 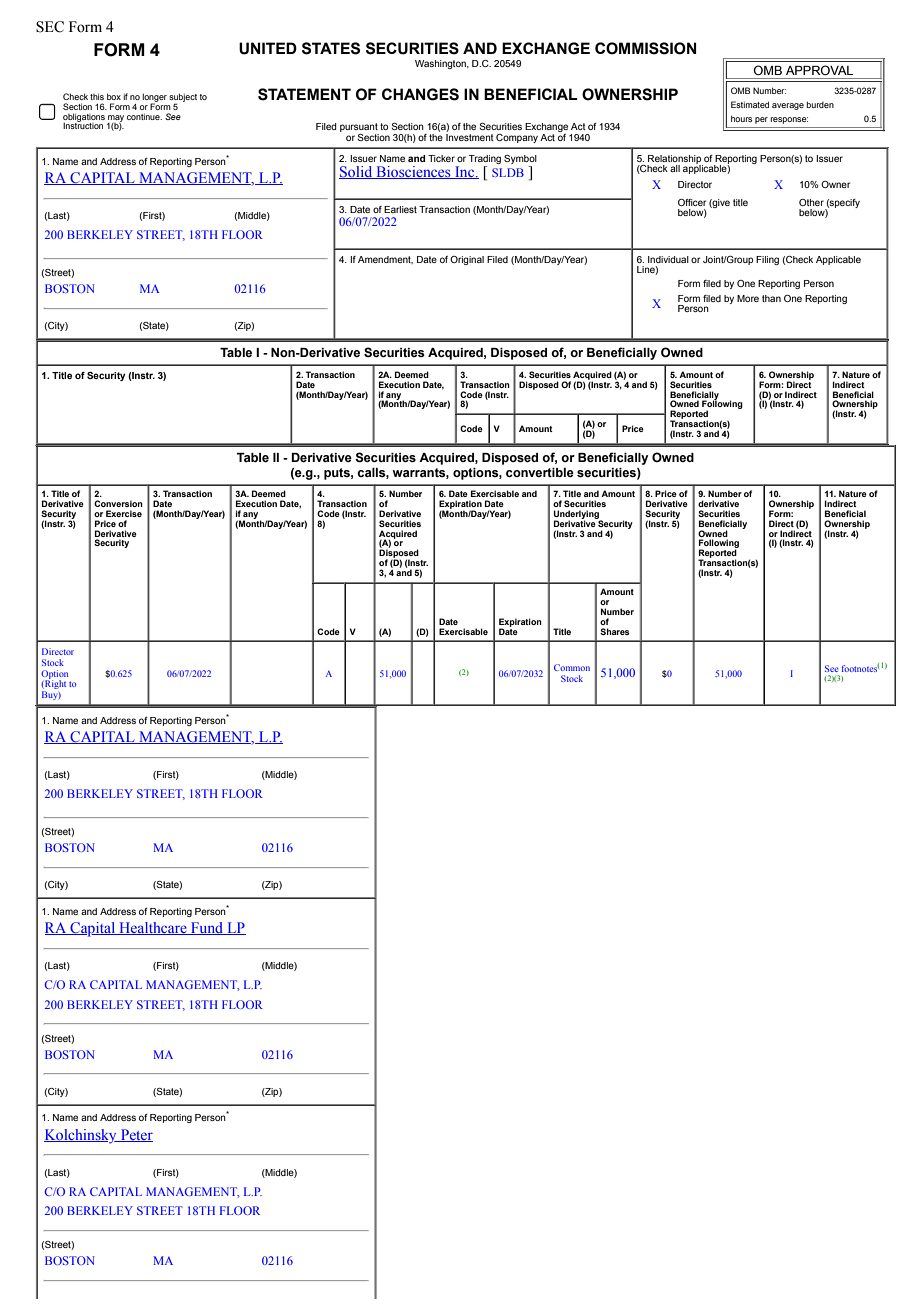 What do you see at coordinates (135, 1135) in the screenshot?
I see `Peter` at bounding box center [135, 1135].
